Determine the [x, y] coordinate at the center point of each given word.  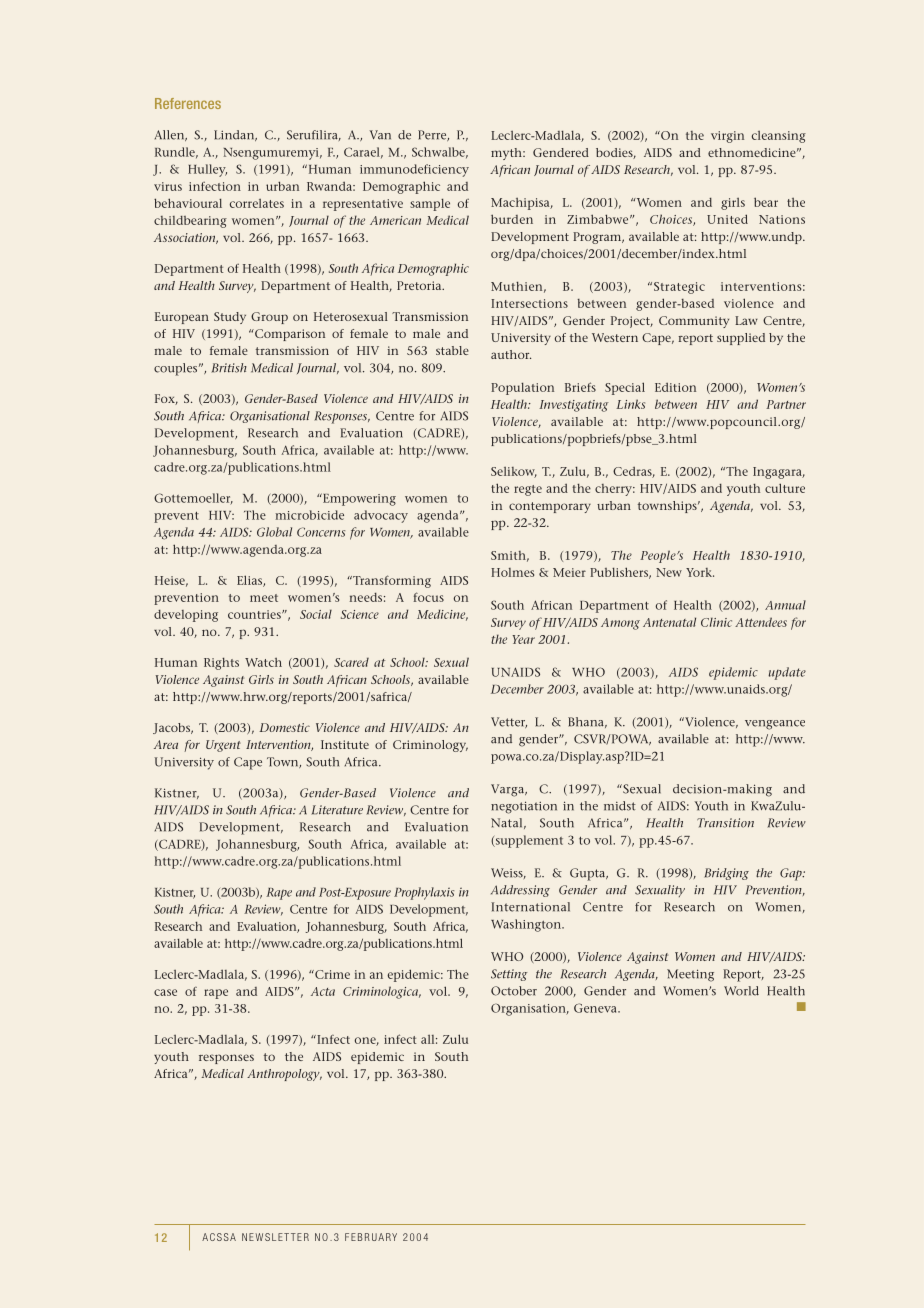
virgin [727, 137]
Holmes [512, 572]
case [165, 992]
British [229, 368]
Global [274, 532]
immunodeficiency [414, 170]
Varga [509, 790]
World [741, 991]
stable [452, 350]
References [188, 103]
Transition [725, 823]
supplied [741, 339]
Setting [509, 975]
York [700, 572]
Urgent [223, 746]
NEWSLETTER [275, 1237]
